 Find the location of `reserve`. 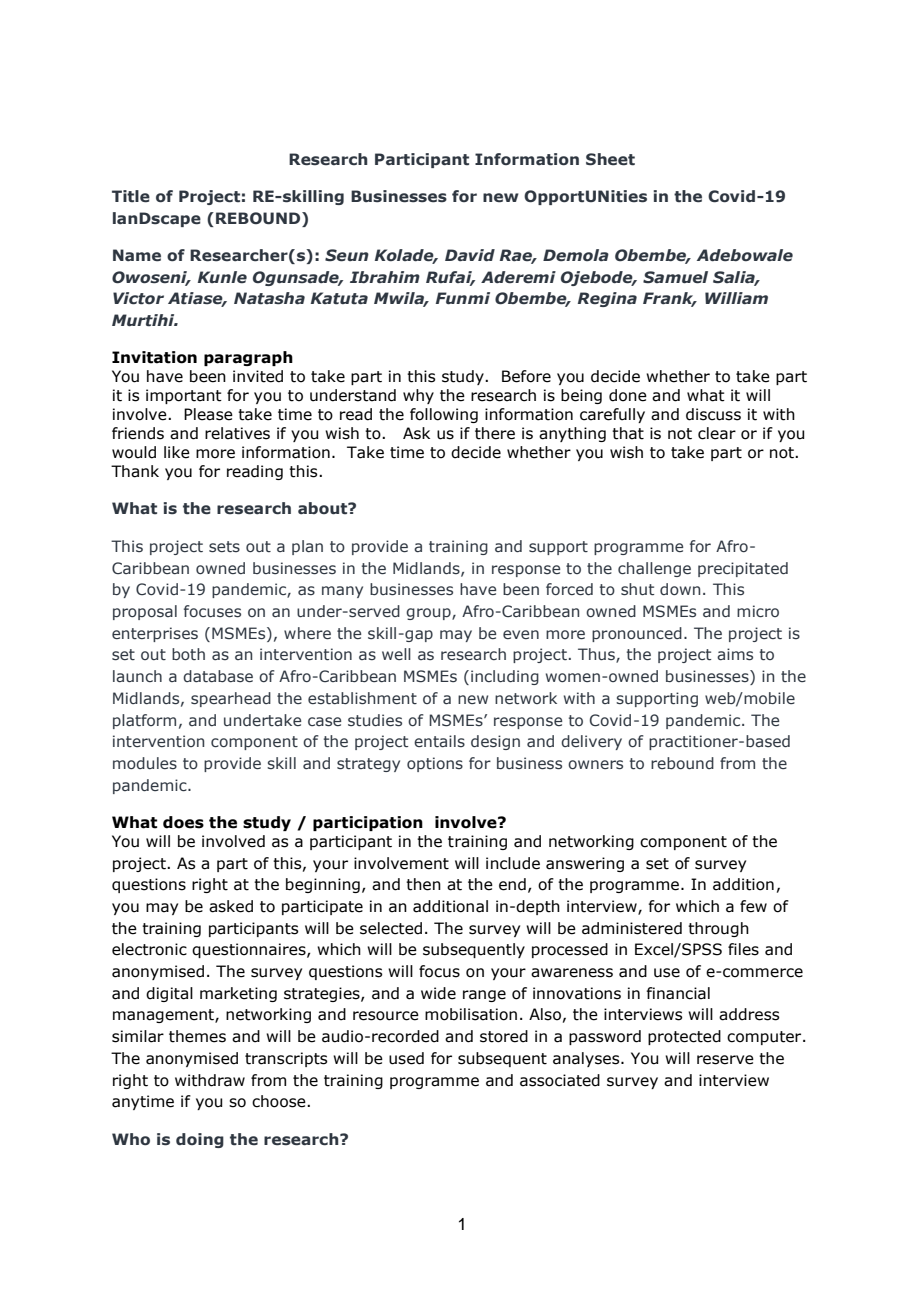

reserve is located at coordinates (725, 1060).
